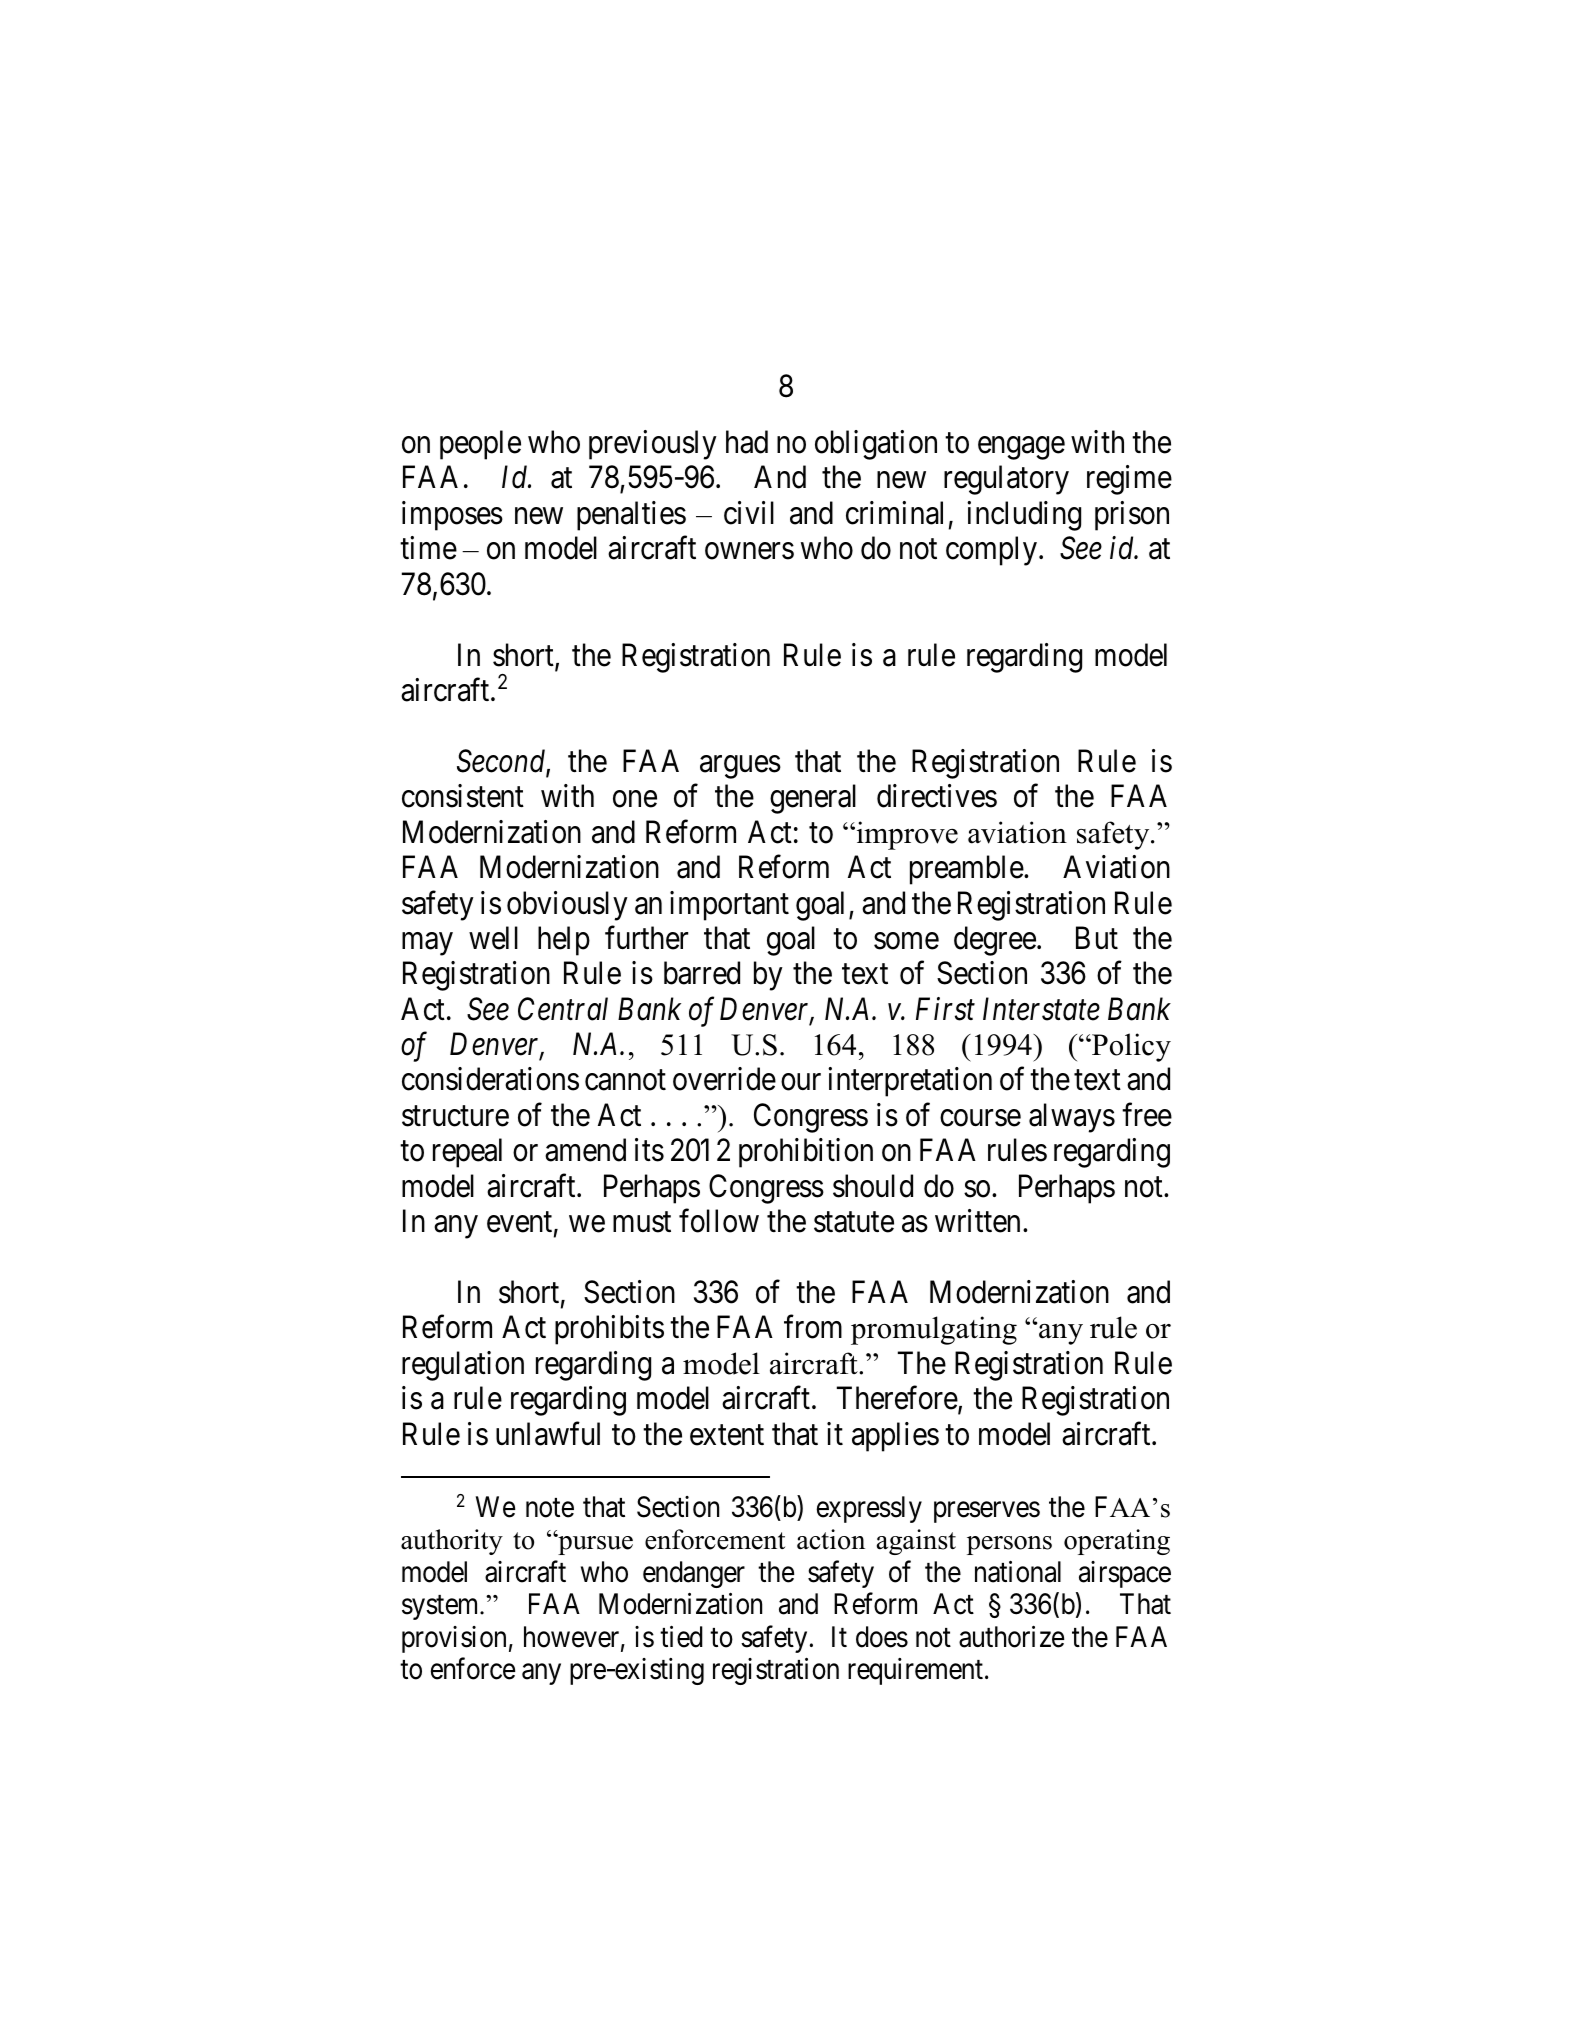 This screenshot has height=2033, width=1571. What do you see at coordinates (480, 445) in the screenshot?
I see `people` at bounding box center [480, 445].
